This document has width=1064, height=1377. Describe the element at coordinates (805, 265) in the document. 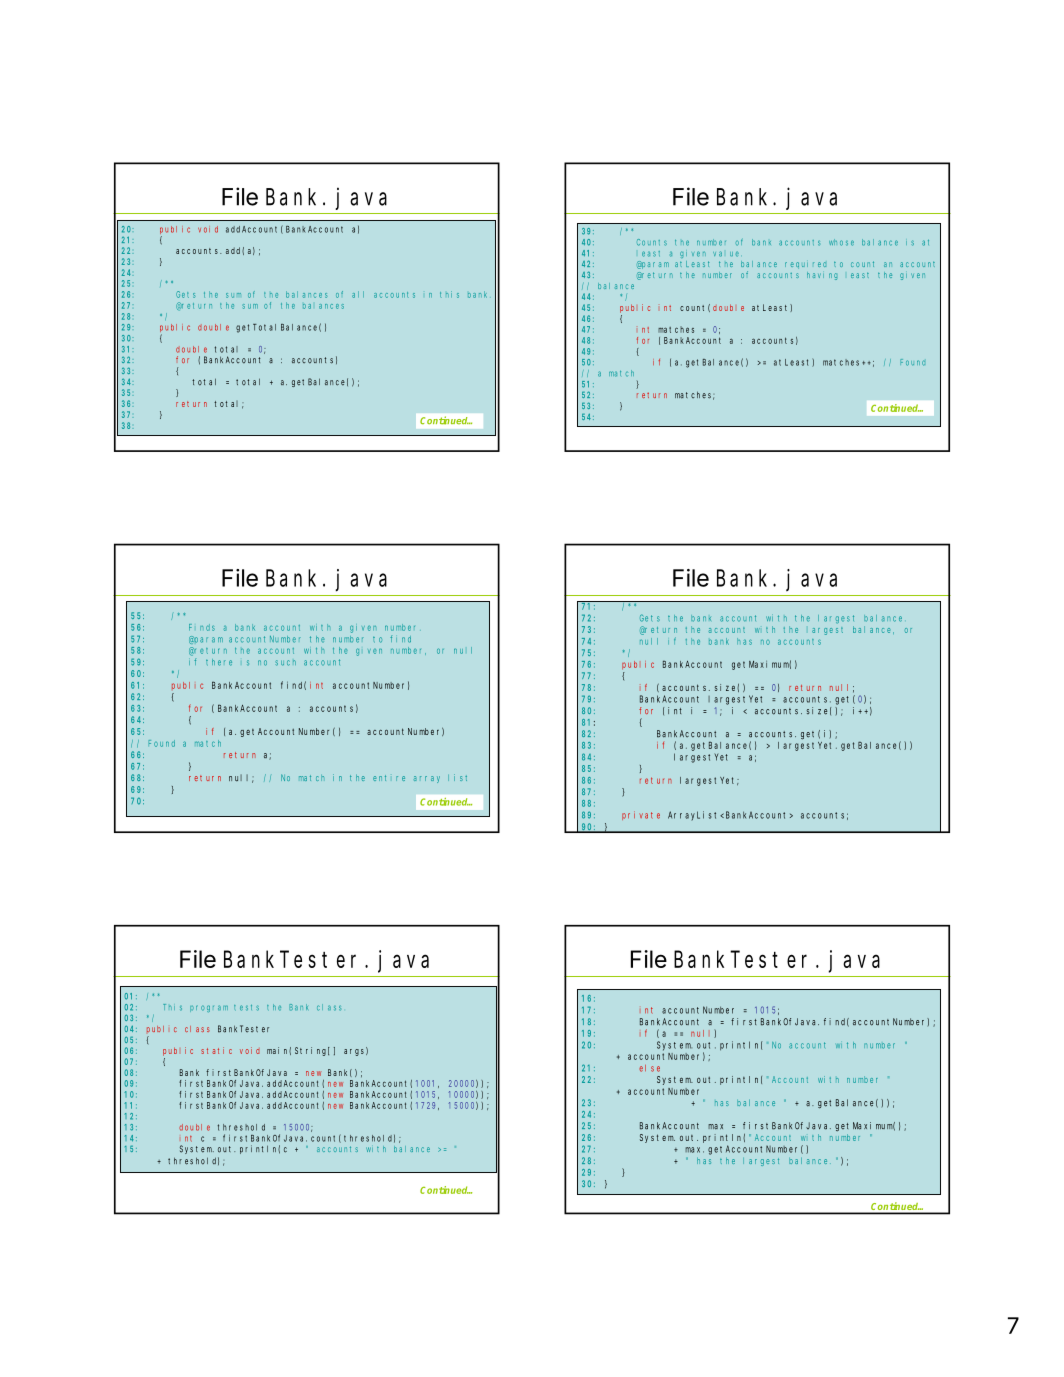

I see `required` at that location.
